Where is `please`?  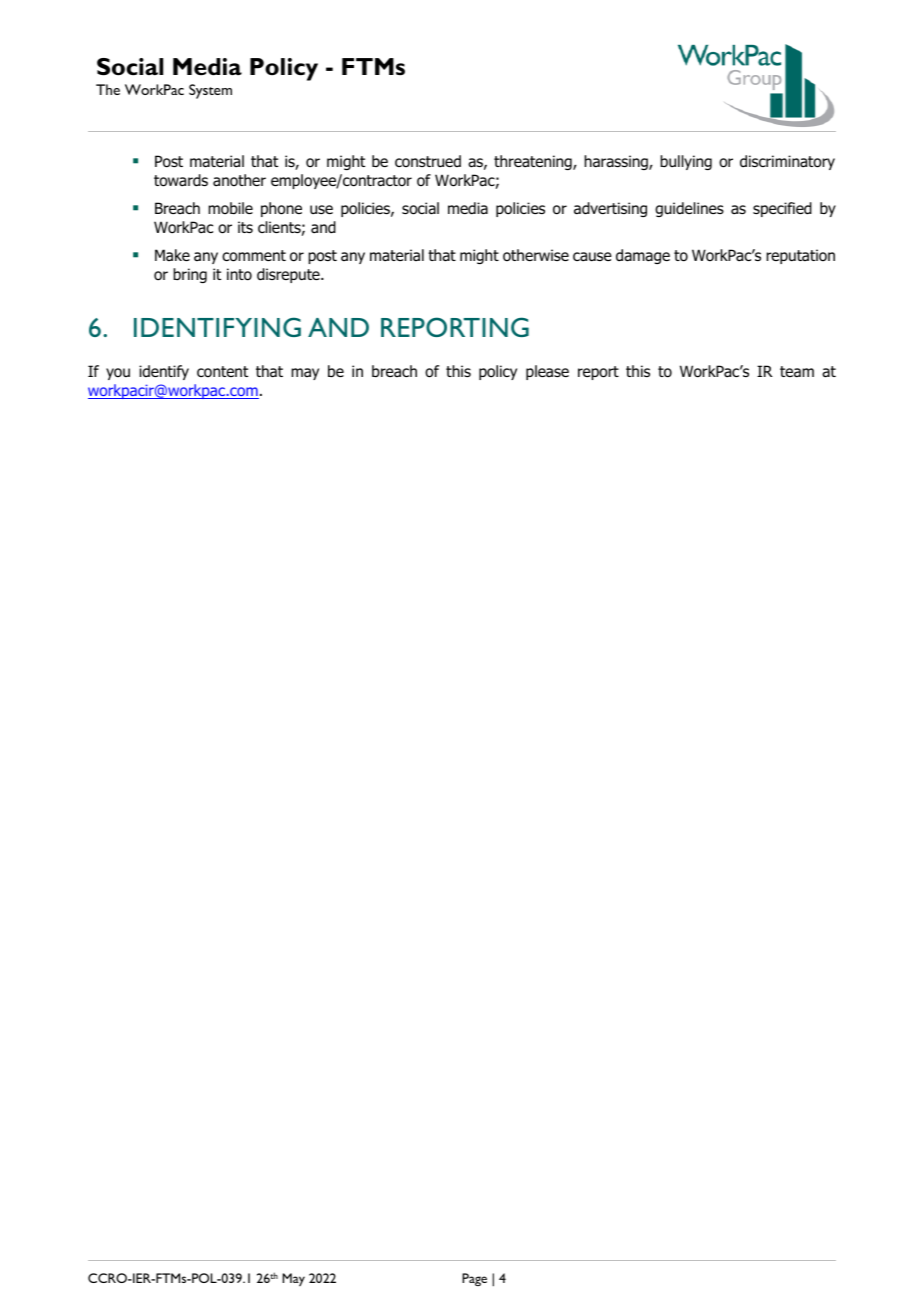 please is located at coordinates (547, 372).
